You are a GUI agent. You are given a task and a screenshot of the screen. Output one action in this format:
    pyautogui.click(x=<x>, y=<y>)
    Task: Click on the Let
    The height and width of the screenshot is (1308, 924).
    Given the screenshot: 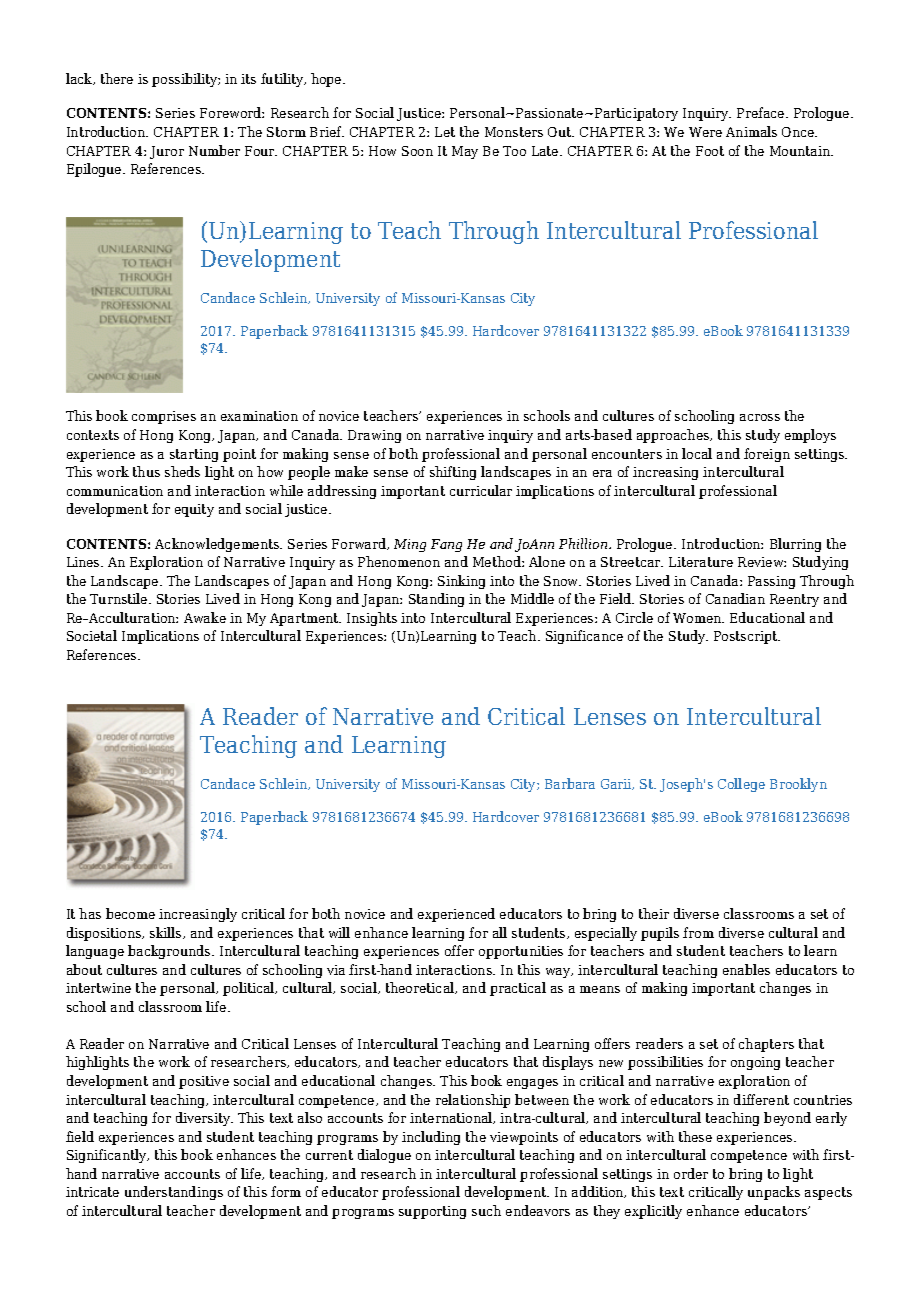 What is the action you would take?
    pyautogui.click(x=445, y=132)
